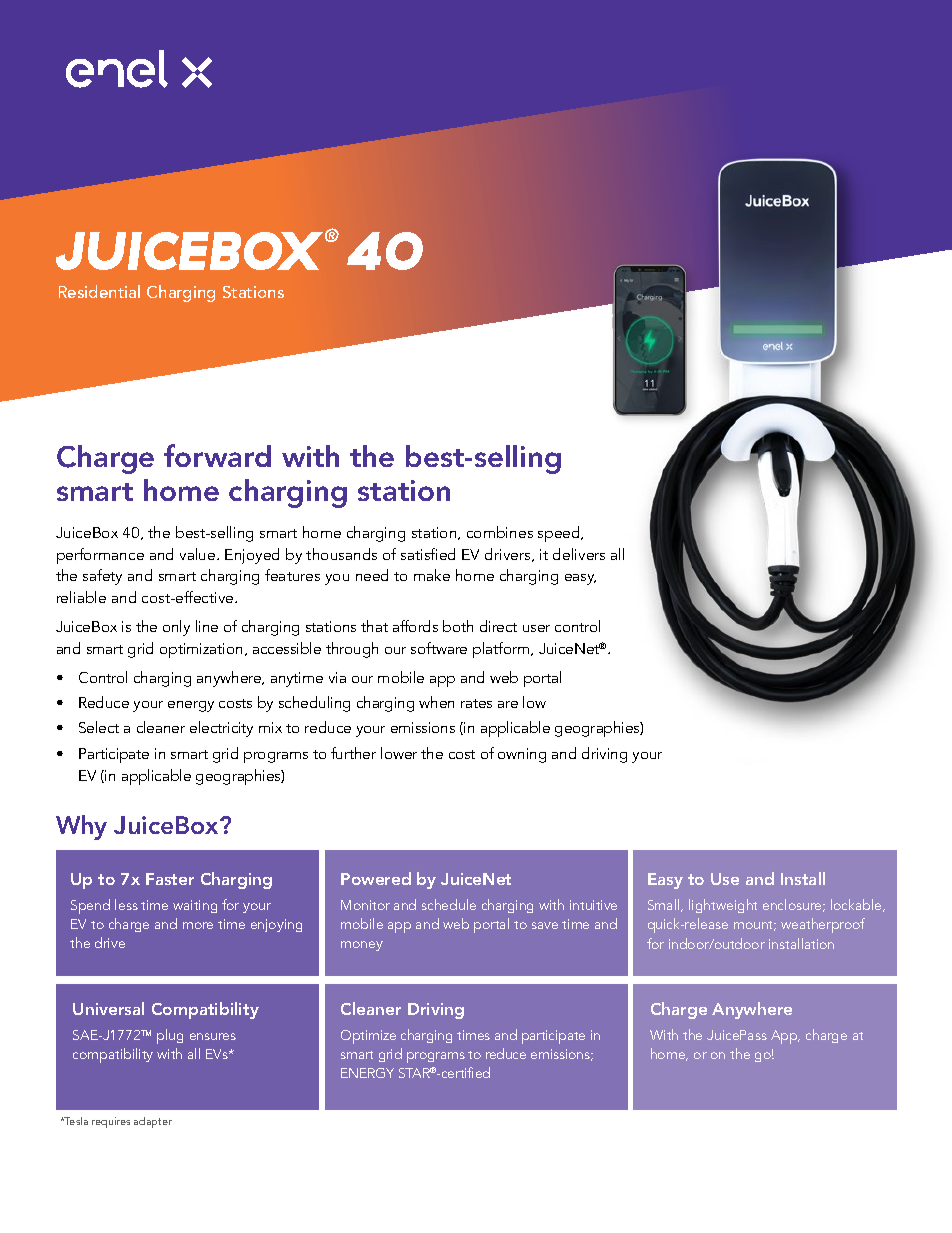 Image resolution: width=952 pixels, height=1233 pixels. What do you see at coordinates (217, 455) in the page?
I see `forward` at bounding box center [217, 455].
